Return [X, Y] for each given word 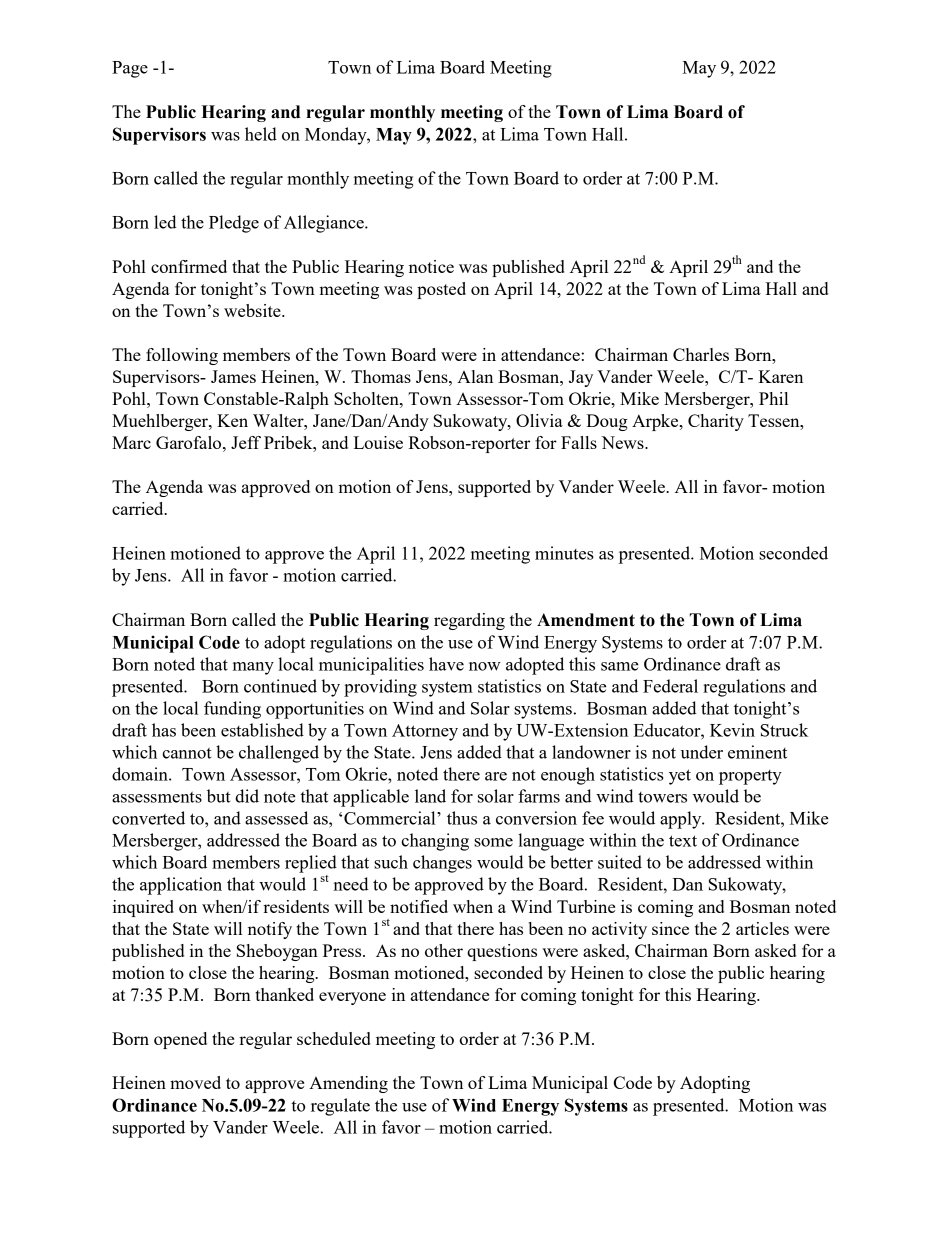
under [702, 752]
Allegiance [325, 224]
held [261, 134]
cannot [187, 753]
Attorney [425, 732]
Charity [716, 422]
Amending [348, 1084]
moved [195, 1082]
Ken [232, 420]
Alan [475, 376]
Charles [701, 354]
